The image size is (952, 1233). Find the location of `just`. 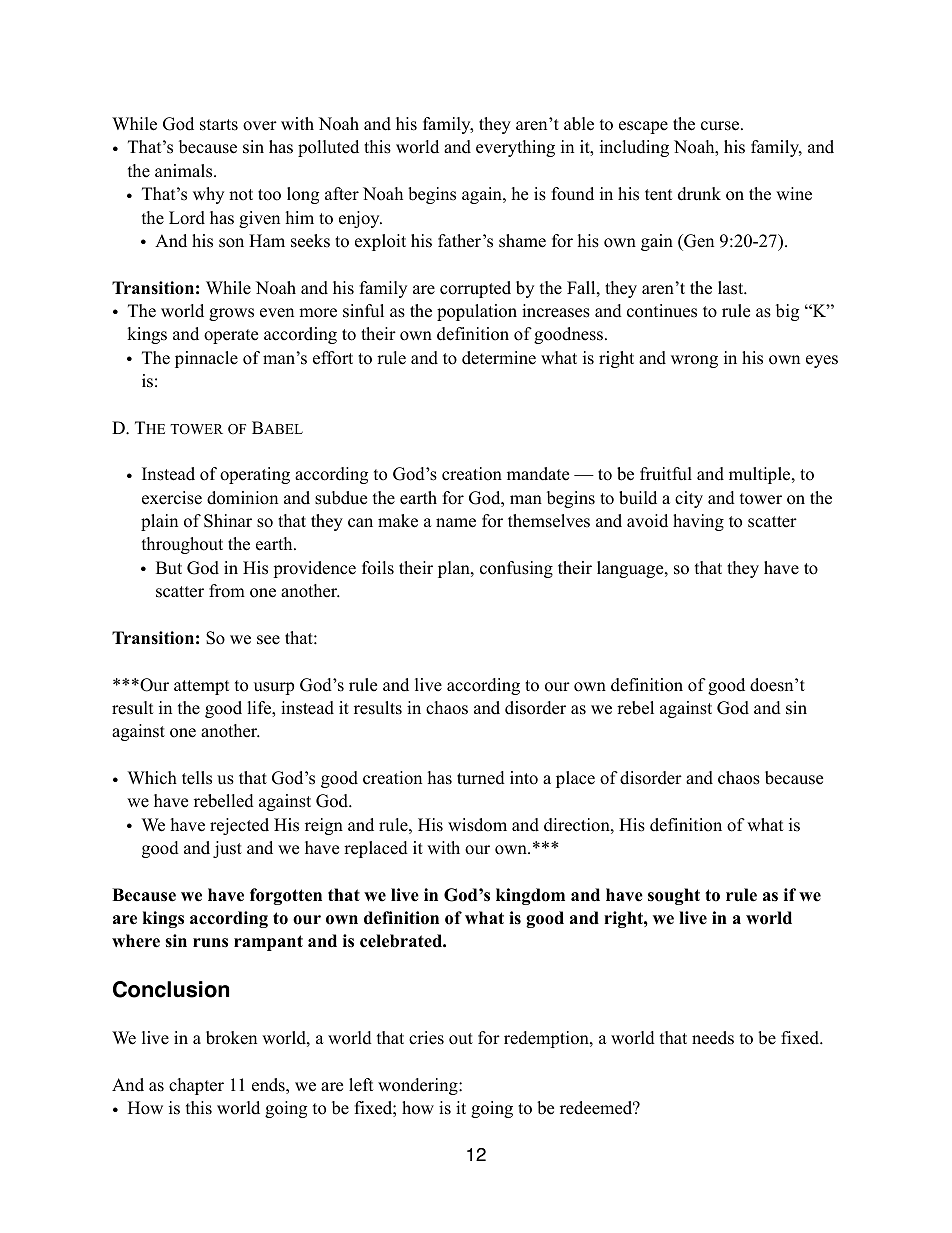

just is located at coordinates (227, 849).
